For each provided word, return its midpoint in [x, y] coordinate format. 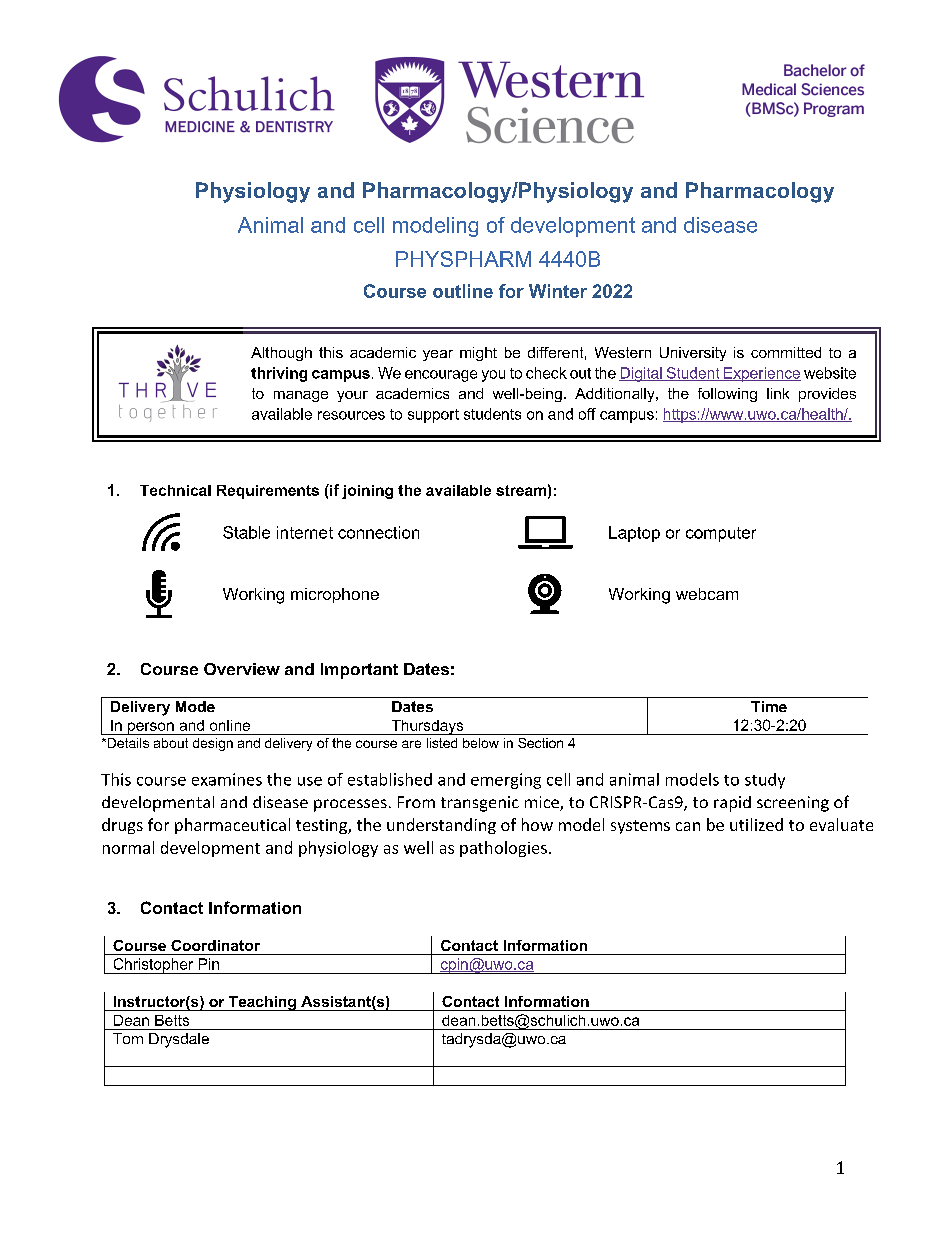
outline [463, 291]
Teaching [262, 1003]
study [765, 781]
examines [227, 779]
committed [786, 352]
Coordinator [215, 945]
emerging [506, 781]
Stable [246, 532]
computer [721, 534]
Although [281, 354]
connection [378, 532]
